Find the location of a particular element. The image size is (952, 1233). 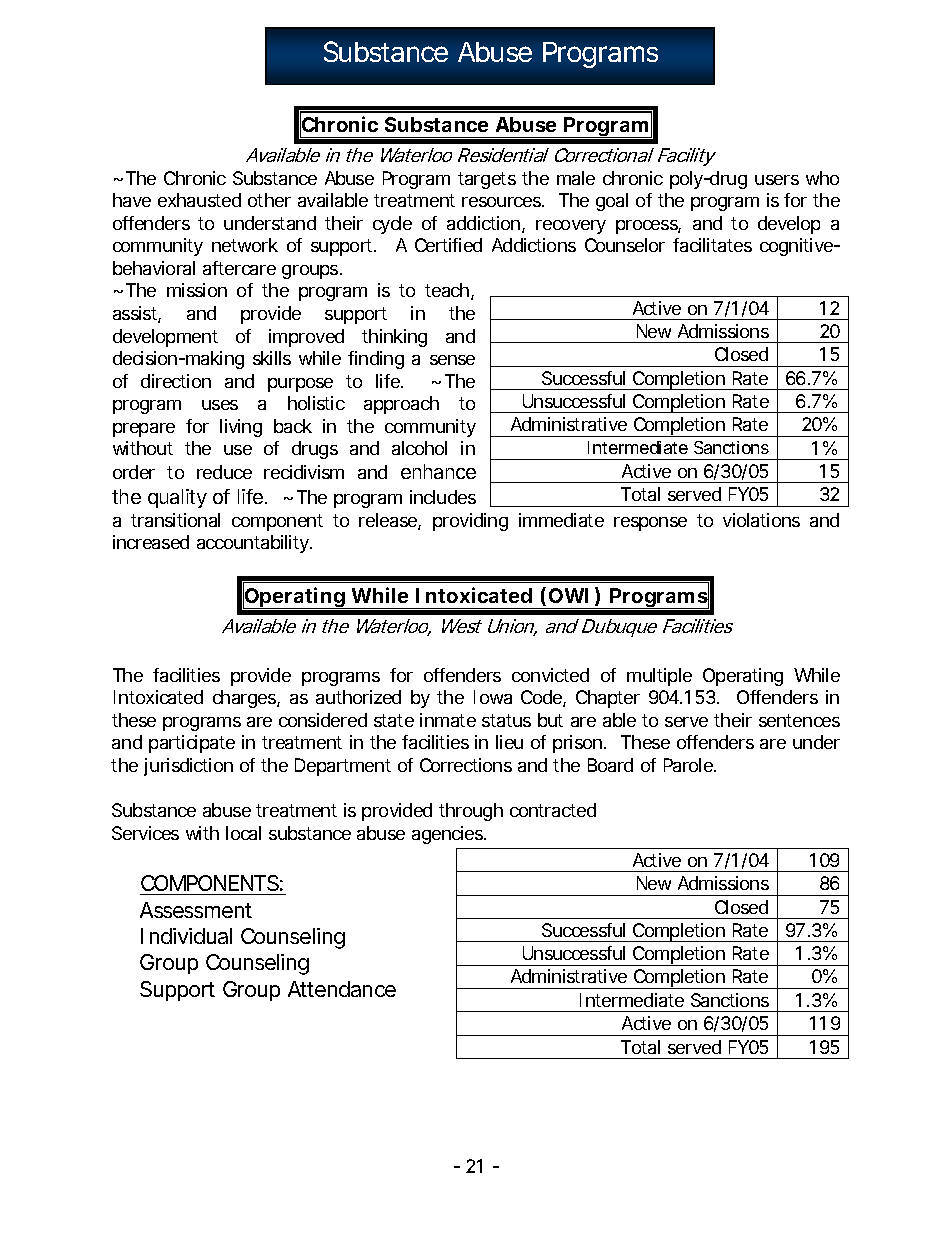

contracted is located at coordinates (553, 810).
